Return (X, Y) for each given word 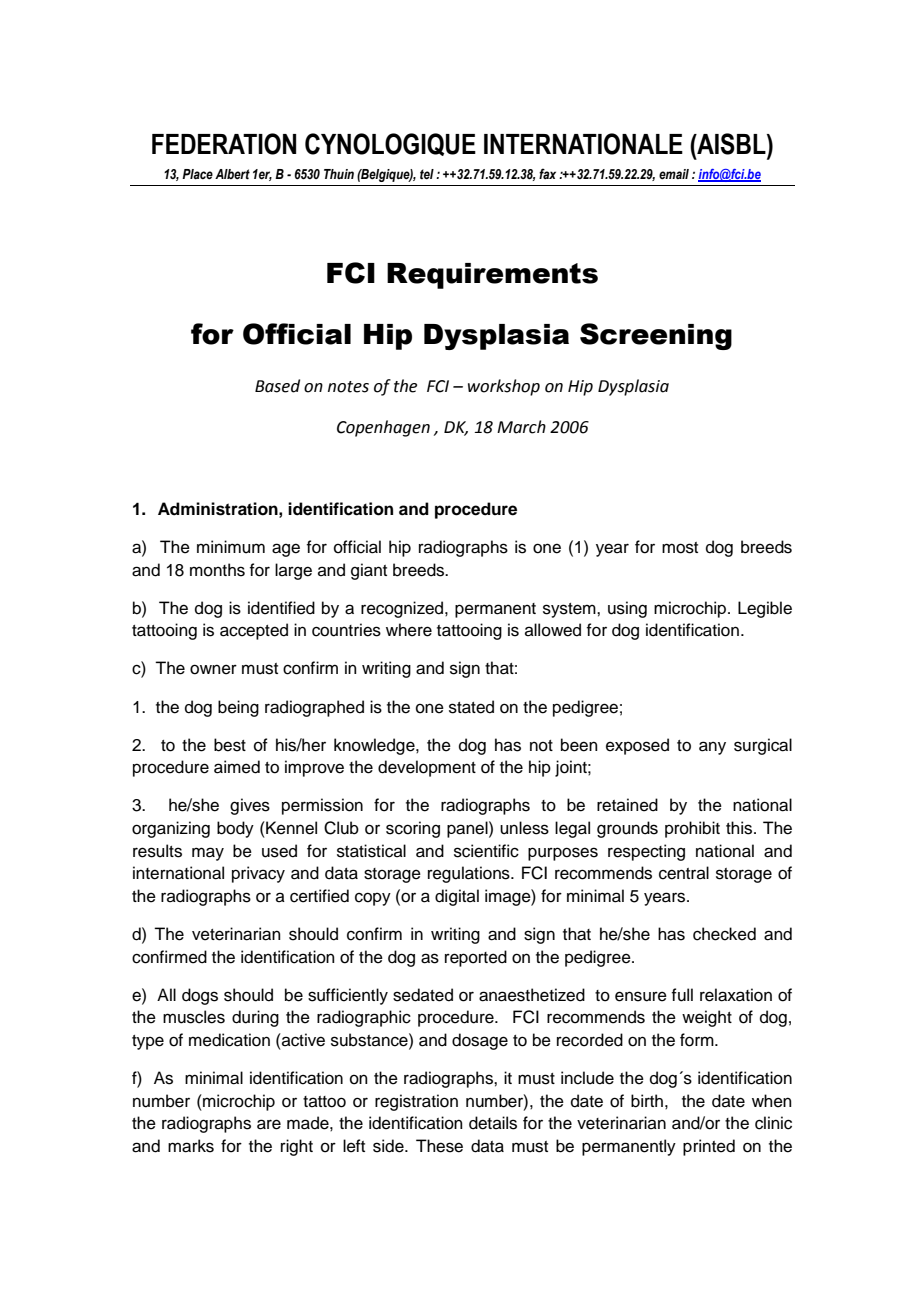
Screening (656, 336)
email (674, 174)
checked (724, 934)
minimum (231, 547)
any (712, 748)
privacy (258, 874)
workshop (504, 387)
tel (427, 174)
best (230, 745)
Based (277, 386)
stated (471, 707)
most (680, 548)
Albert (232, 174)
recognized (403, 609)
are (269, 1124)
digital (457, 897)
